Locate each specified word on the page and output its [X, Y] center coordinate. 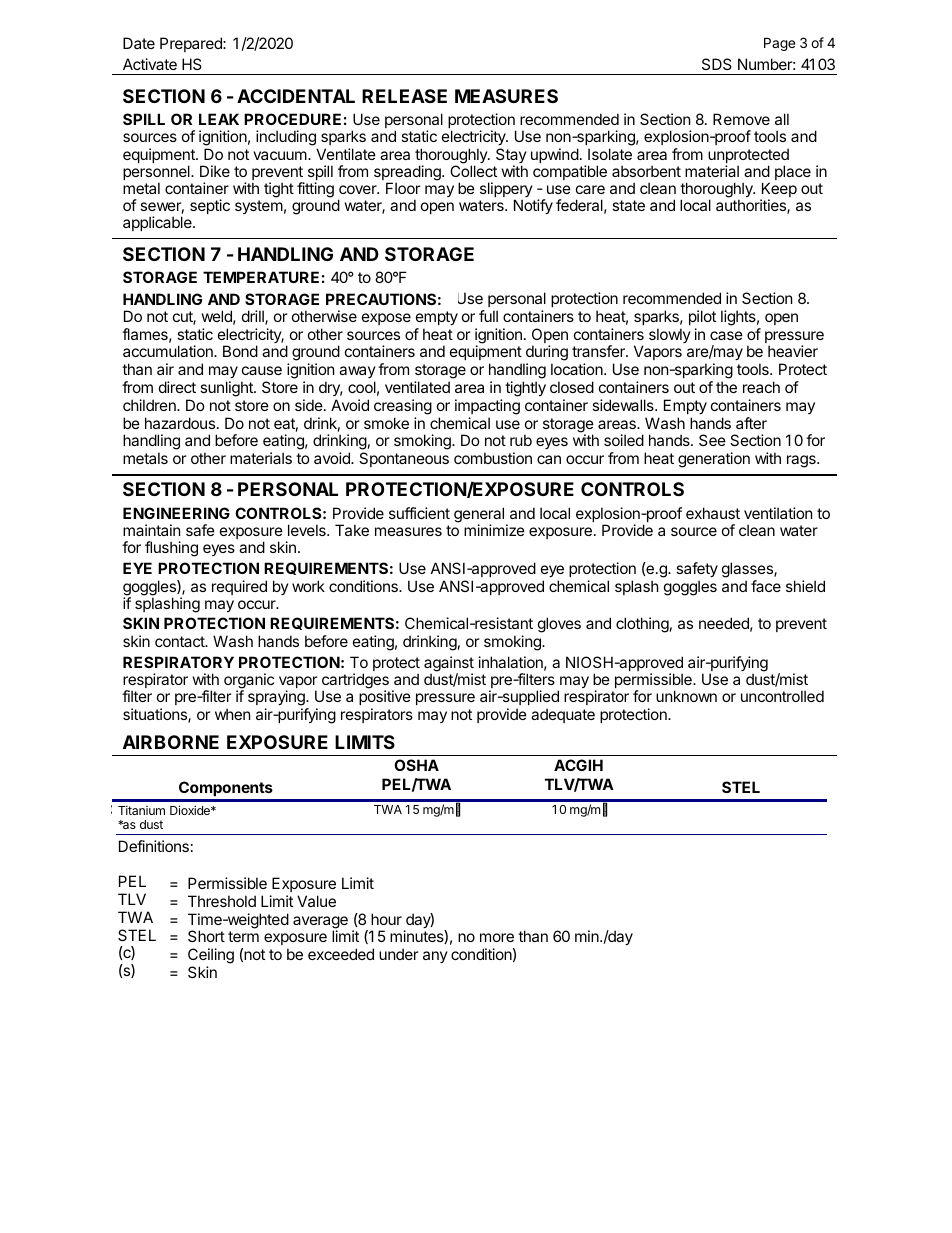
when [232, 714]
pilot [702, 317]
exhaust [713, 513]
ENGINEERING [176, 513]
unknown [686, 696]
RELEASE [404, 96]
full [488, 316]
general [480, 516]
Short [206, 936]
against [449, 665]
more [497, 937]
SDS [717, 64]
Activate [150, 64]
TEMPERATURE [261, 277]
